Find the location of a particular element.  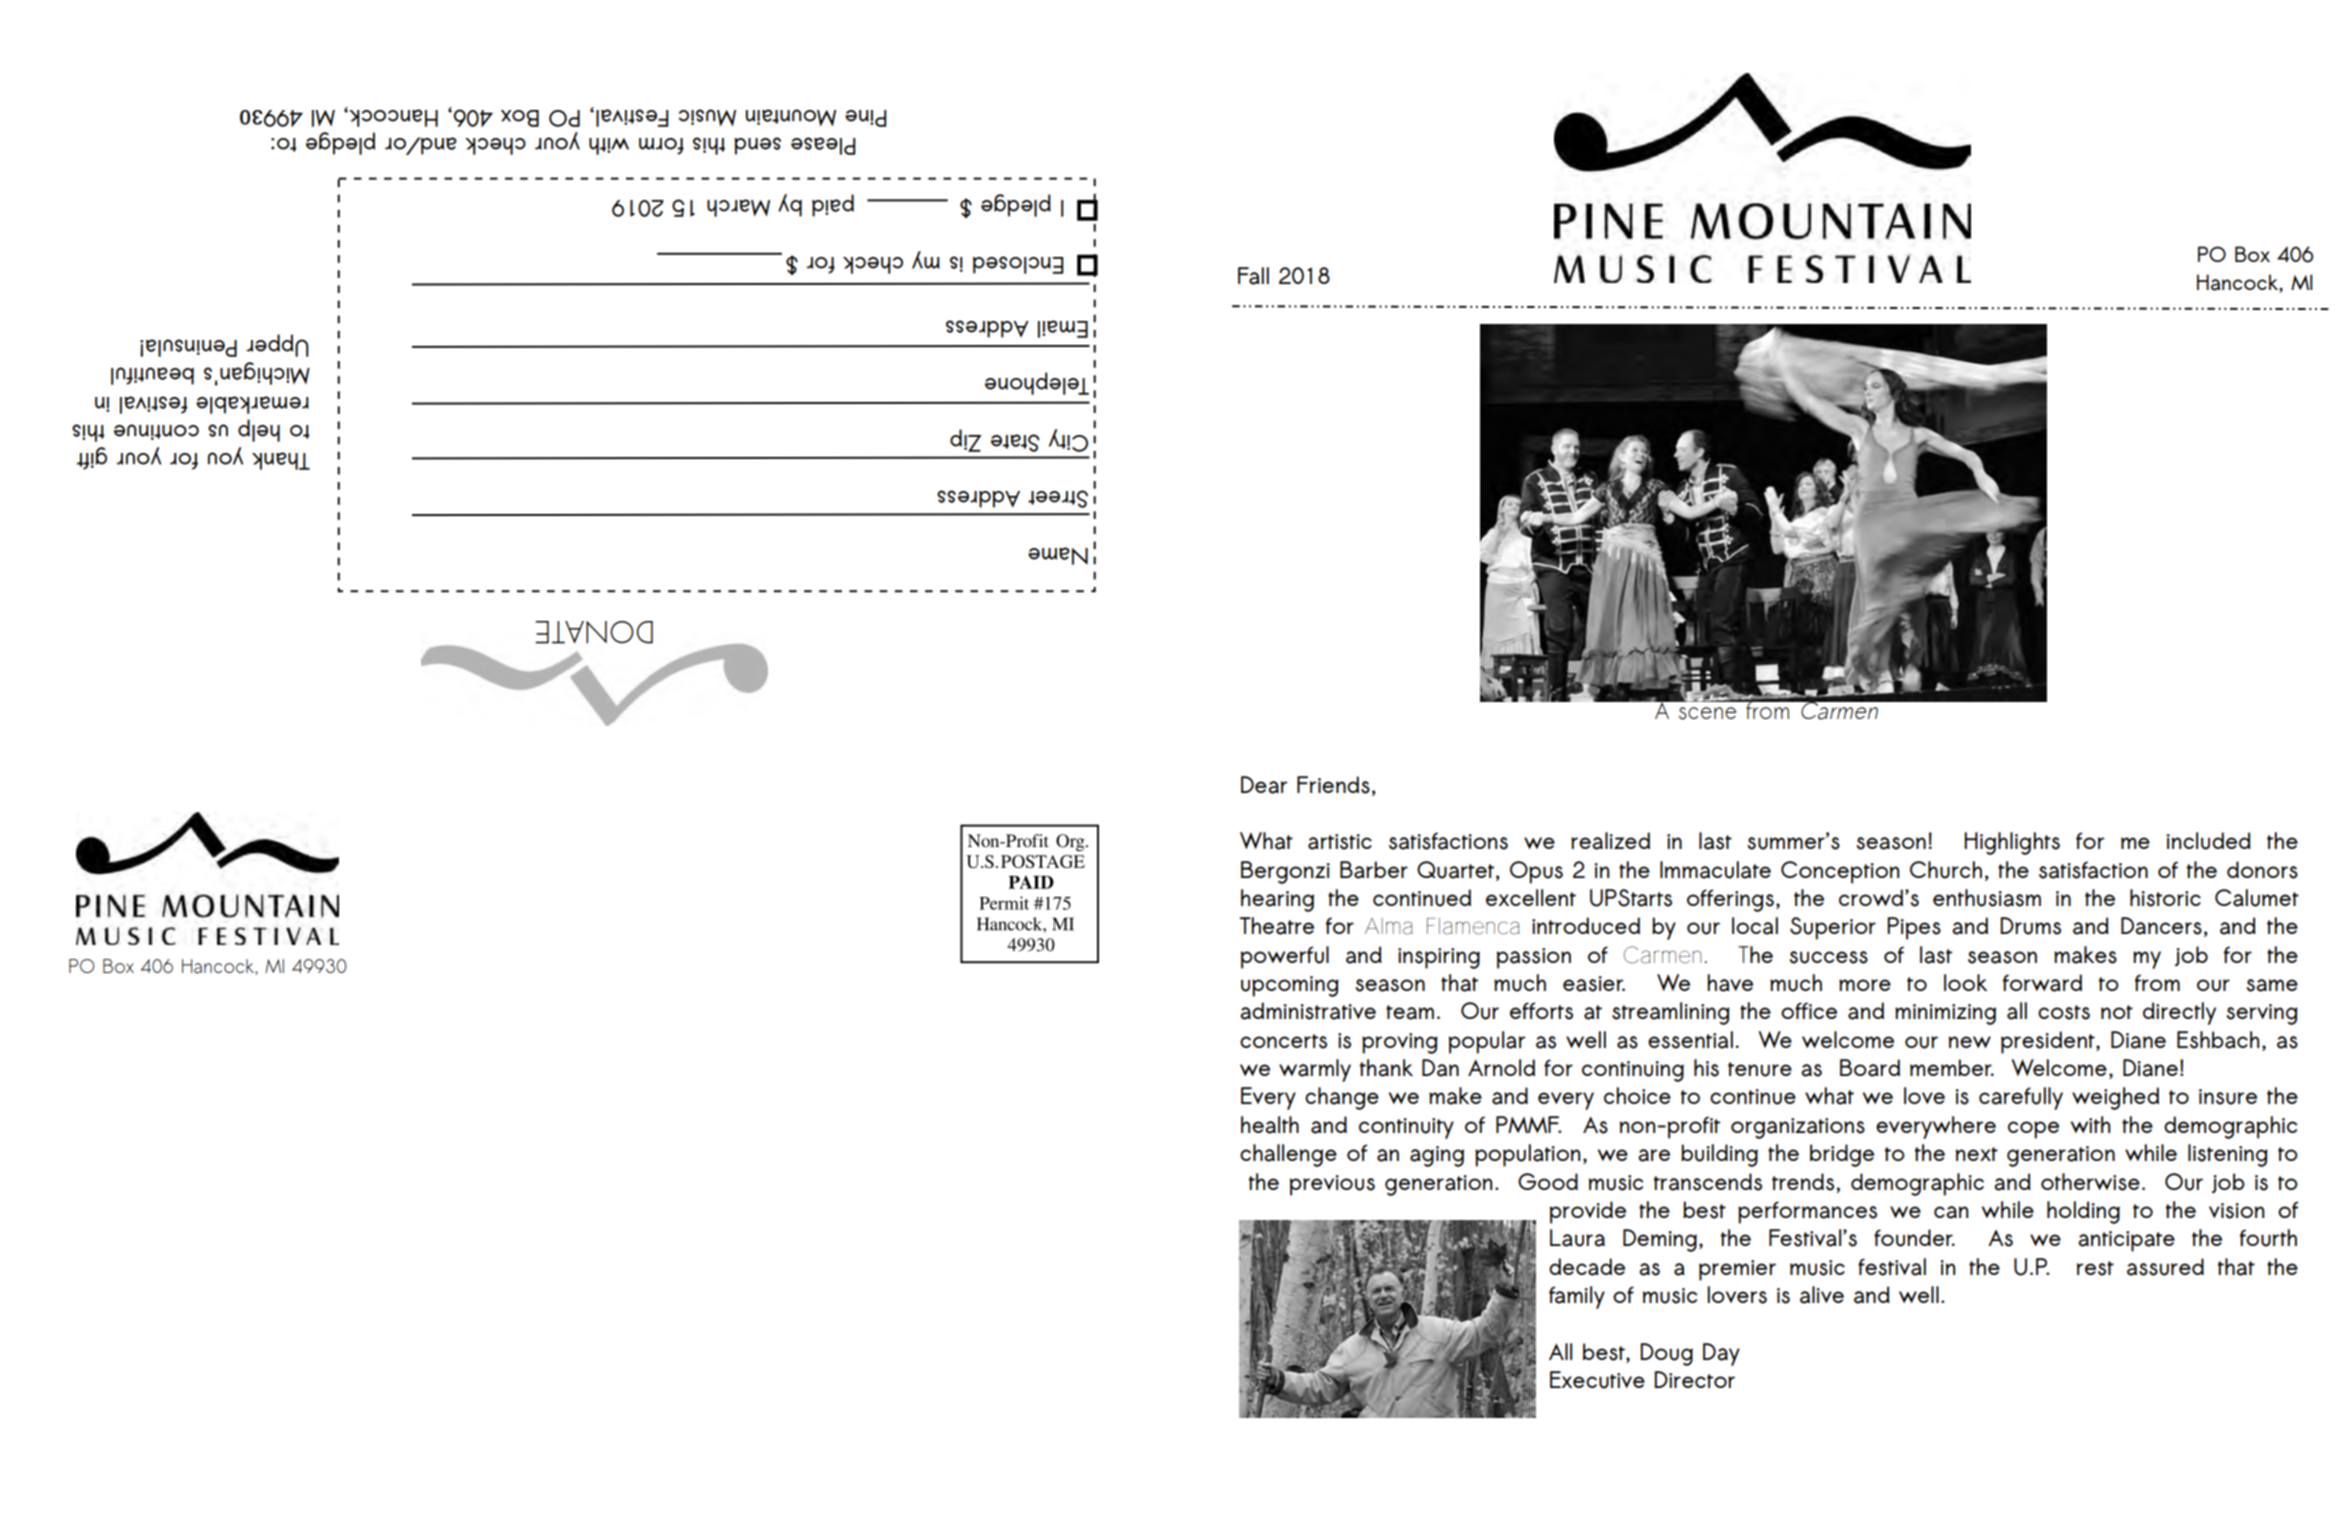

Day is located at coordinates (1721, 1354).
